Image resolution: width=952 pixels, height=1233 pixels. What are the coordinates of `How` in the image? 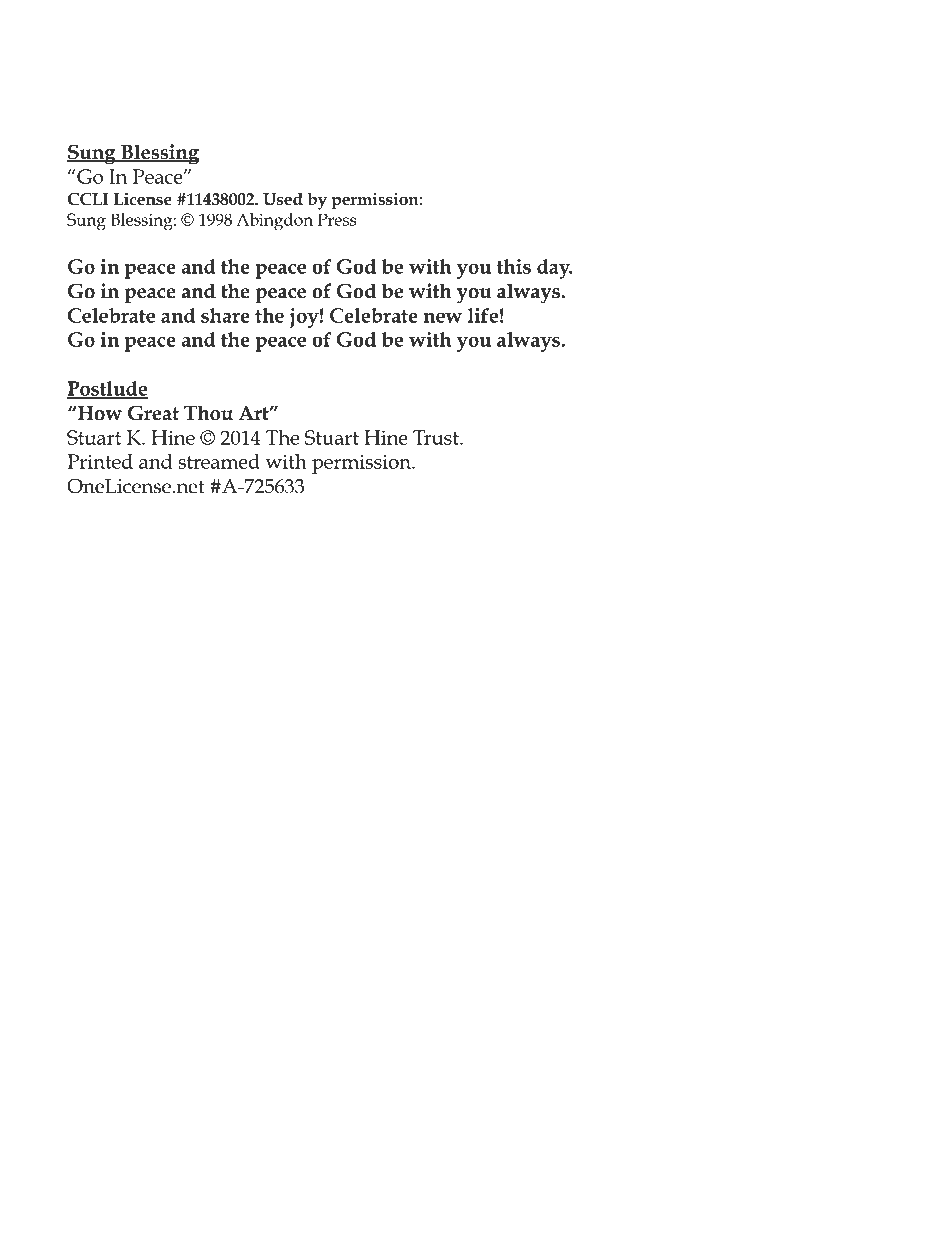 It's located at (100, 413).
